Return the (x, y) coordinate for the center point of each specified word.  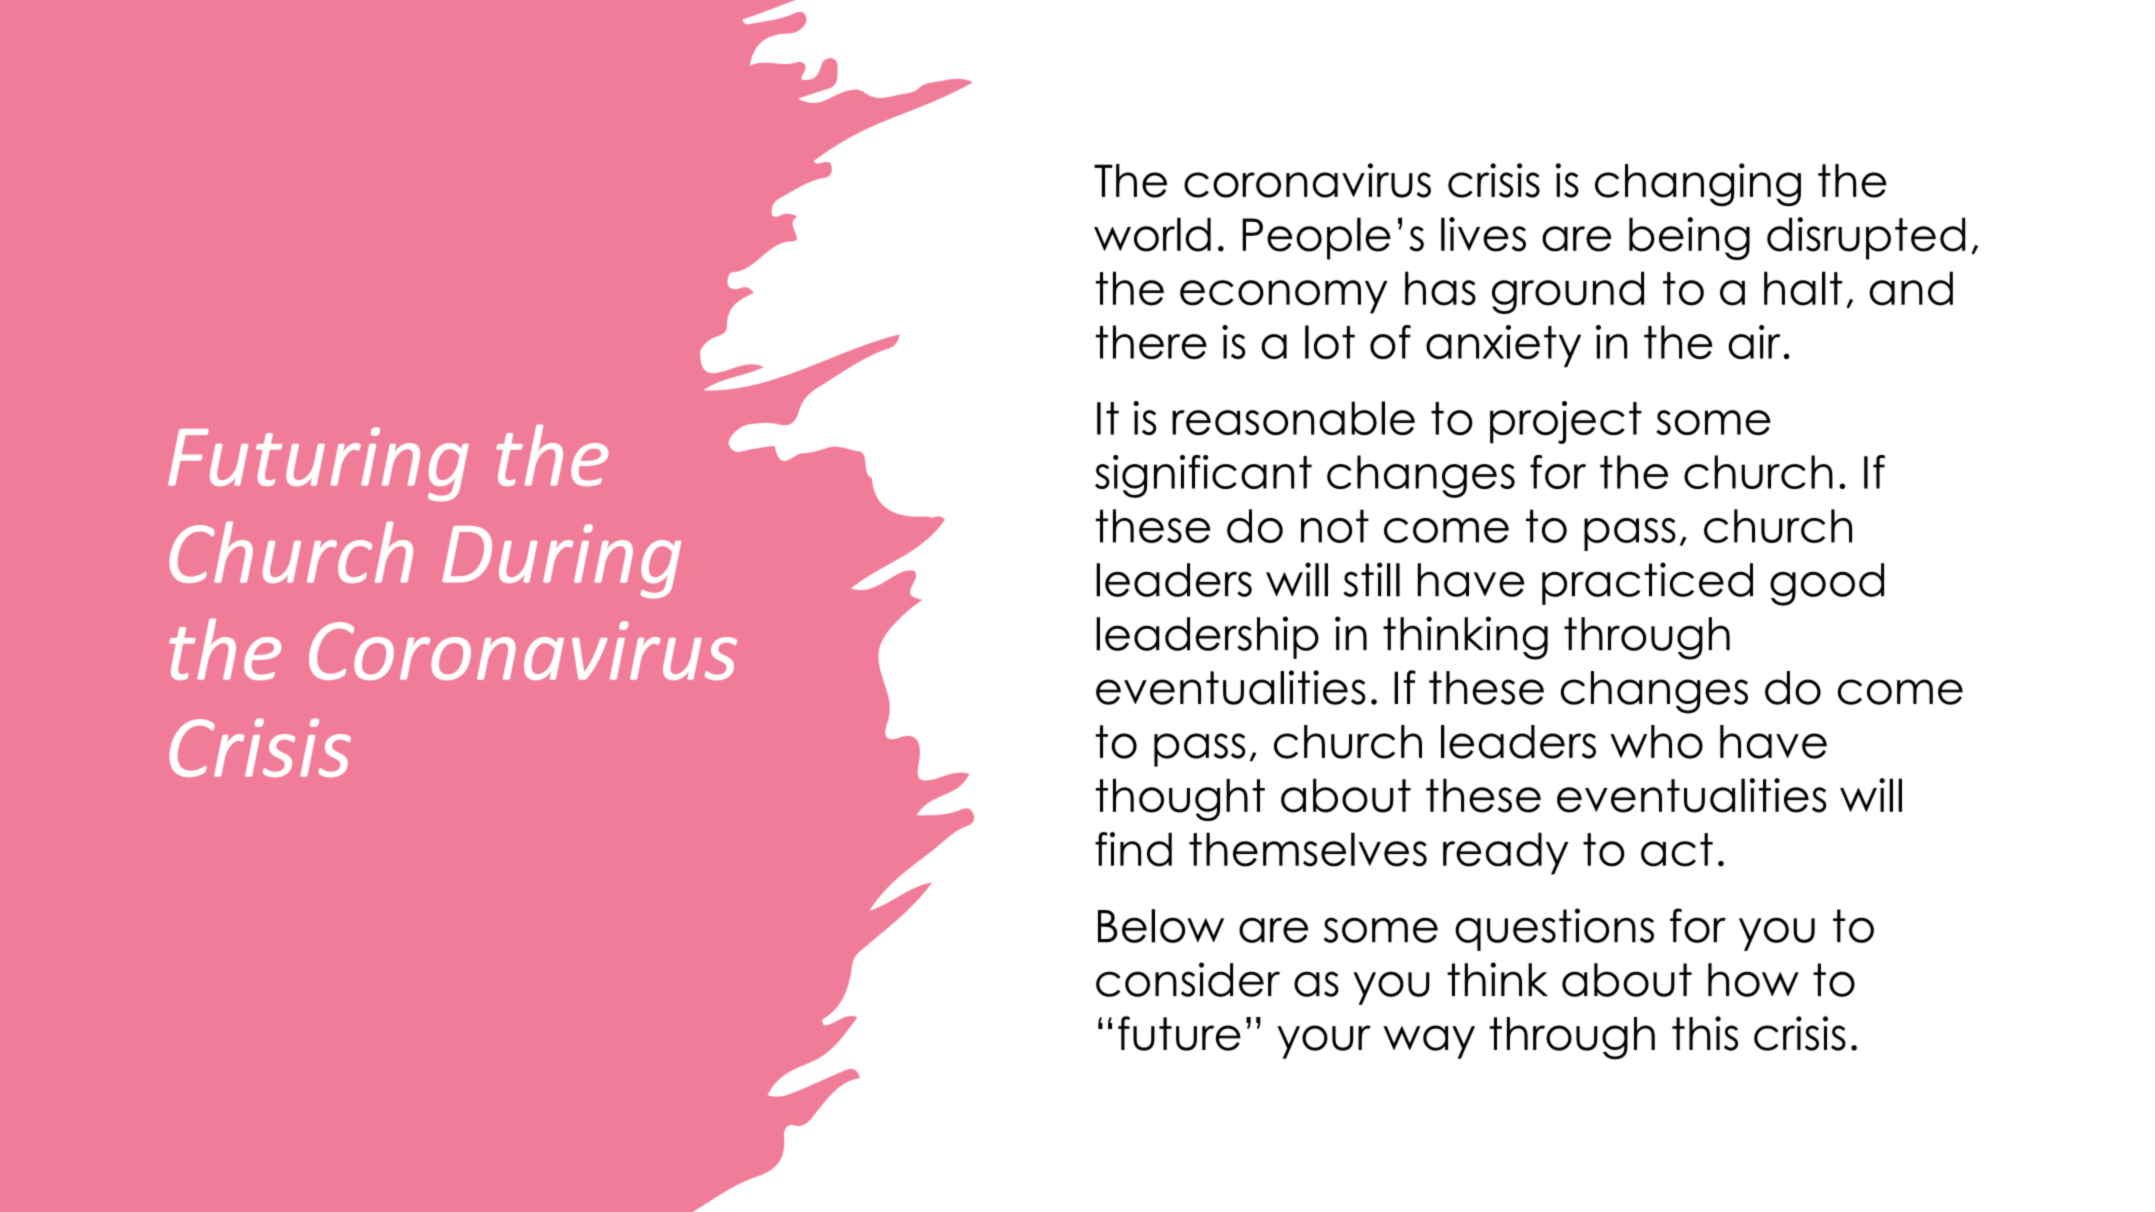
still (1371, 579)
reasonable (1293, 418)
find (1133, 849)
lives (1483, 234)
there (1151, 342)
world (1152, 234)
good (1827, 584)
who (1656, 742)
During (561, 561)
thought (1180, 799)
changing (1698, 184)
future (1179, 1033)
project (1566, 422)
